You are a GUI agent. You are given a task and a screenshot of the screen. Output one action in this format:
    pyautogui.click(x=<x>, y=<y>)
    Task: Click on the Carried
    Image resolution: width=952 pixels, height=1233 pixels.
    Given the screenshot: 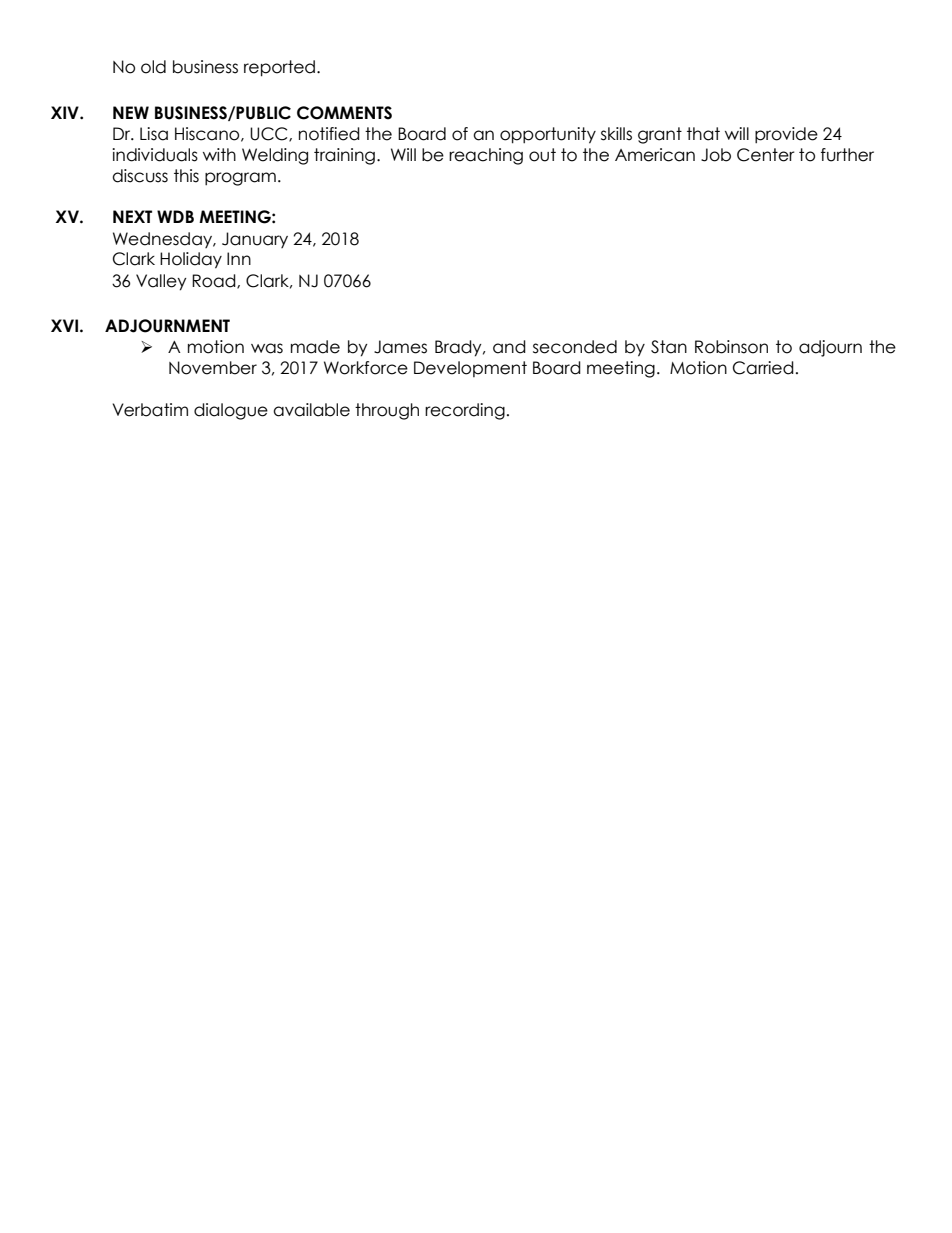 What is the action you would take?
    pyautogui.click(x=763, y=368)
